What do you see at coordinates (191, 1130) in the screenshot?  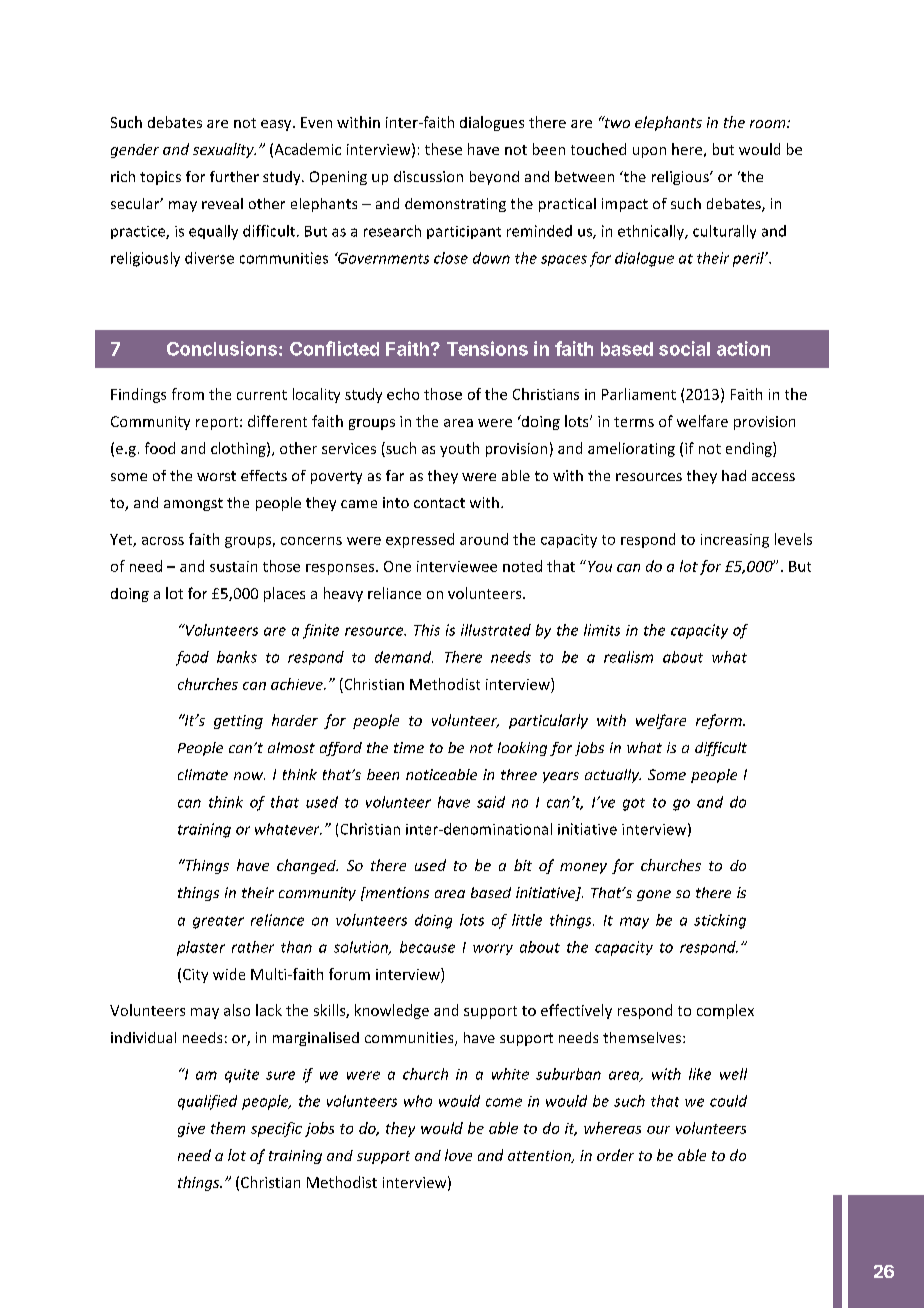 I see `give` at bounding box center [191, 1130].
